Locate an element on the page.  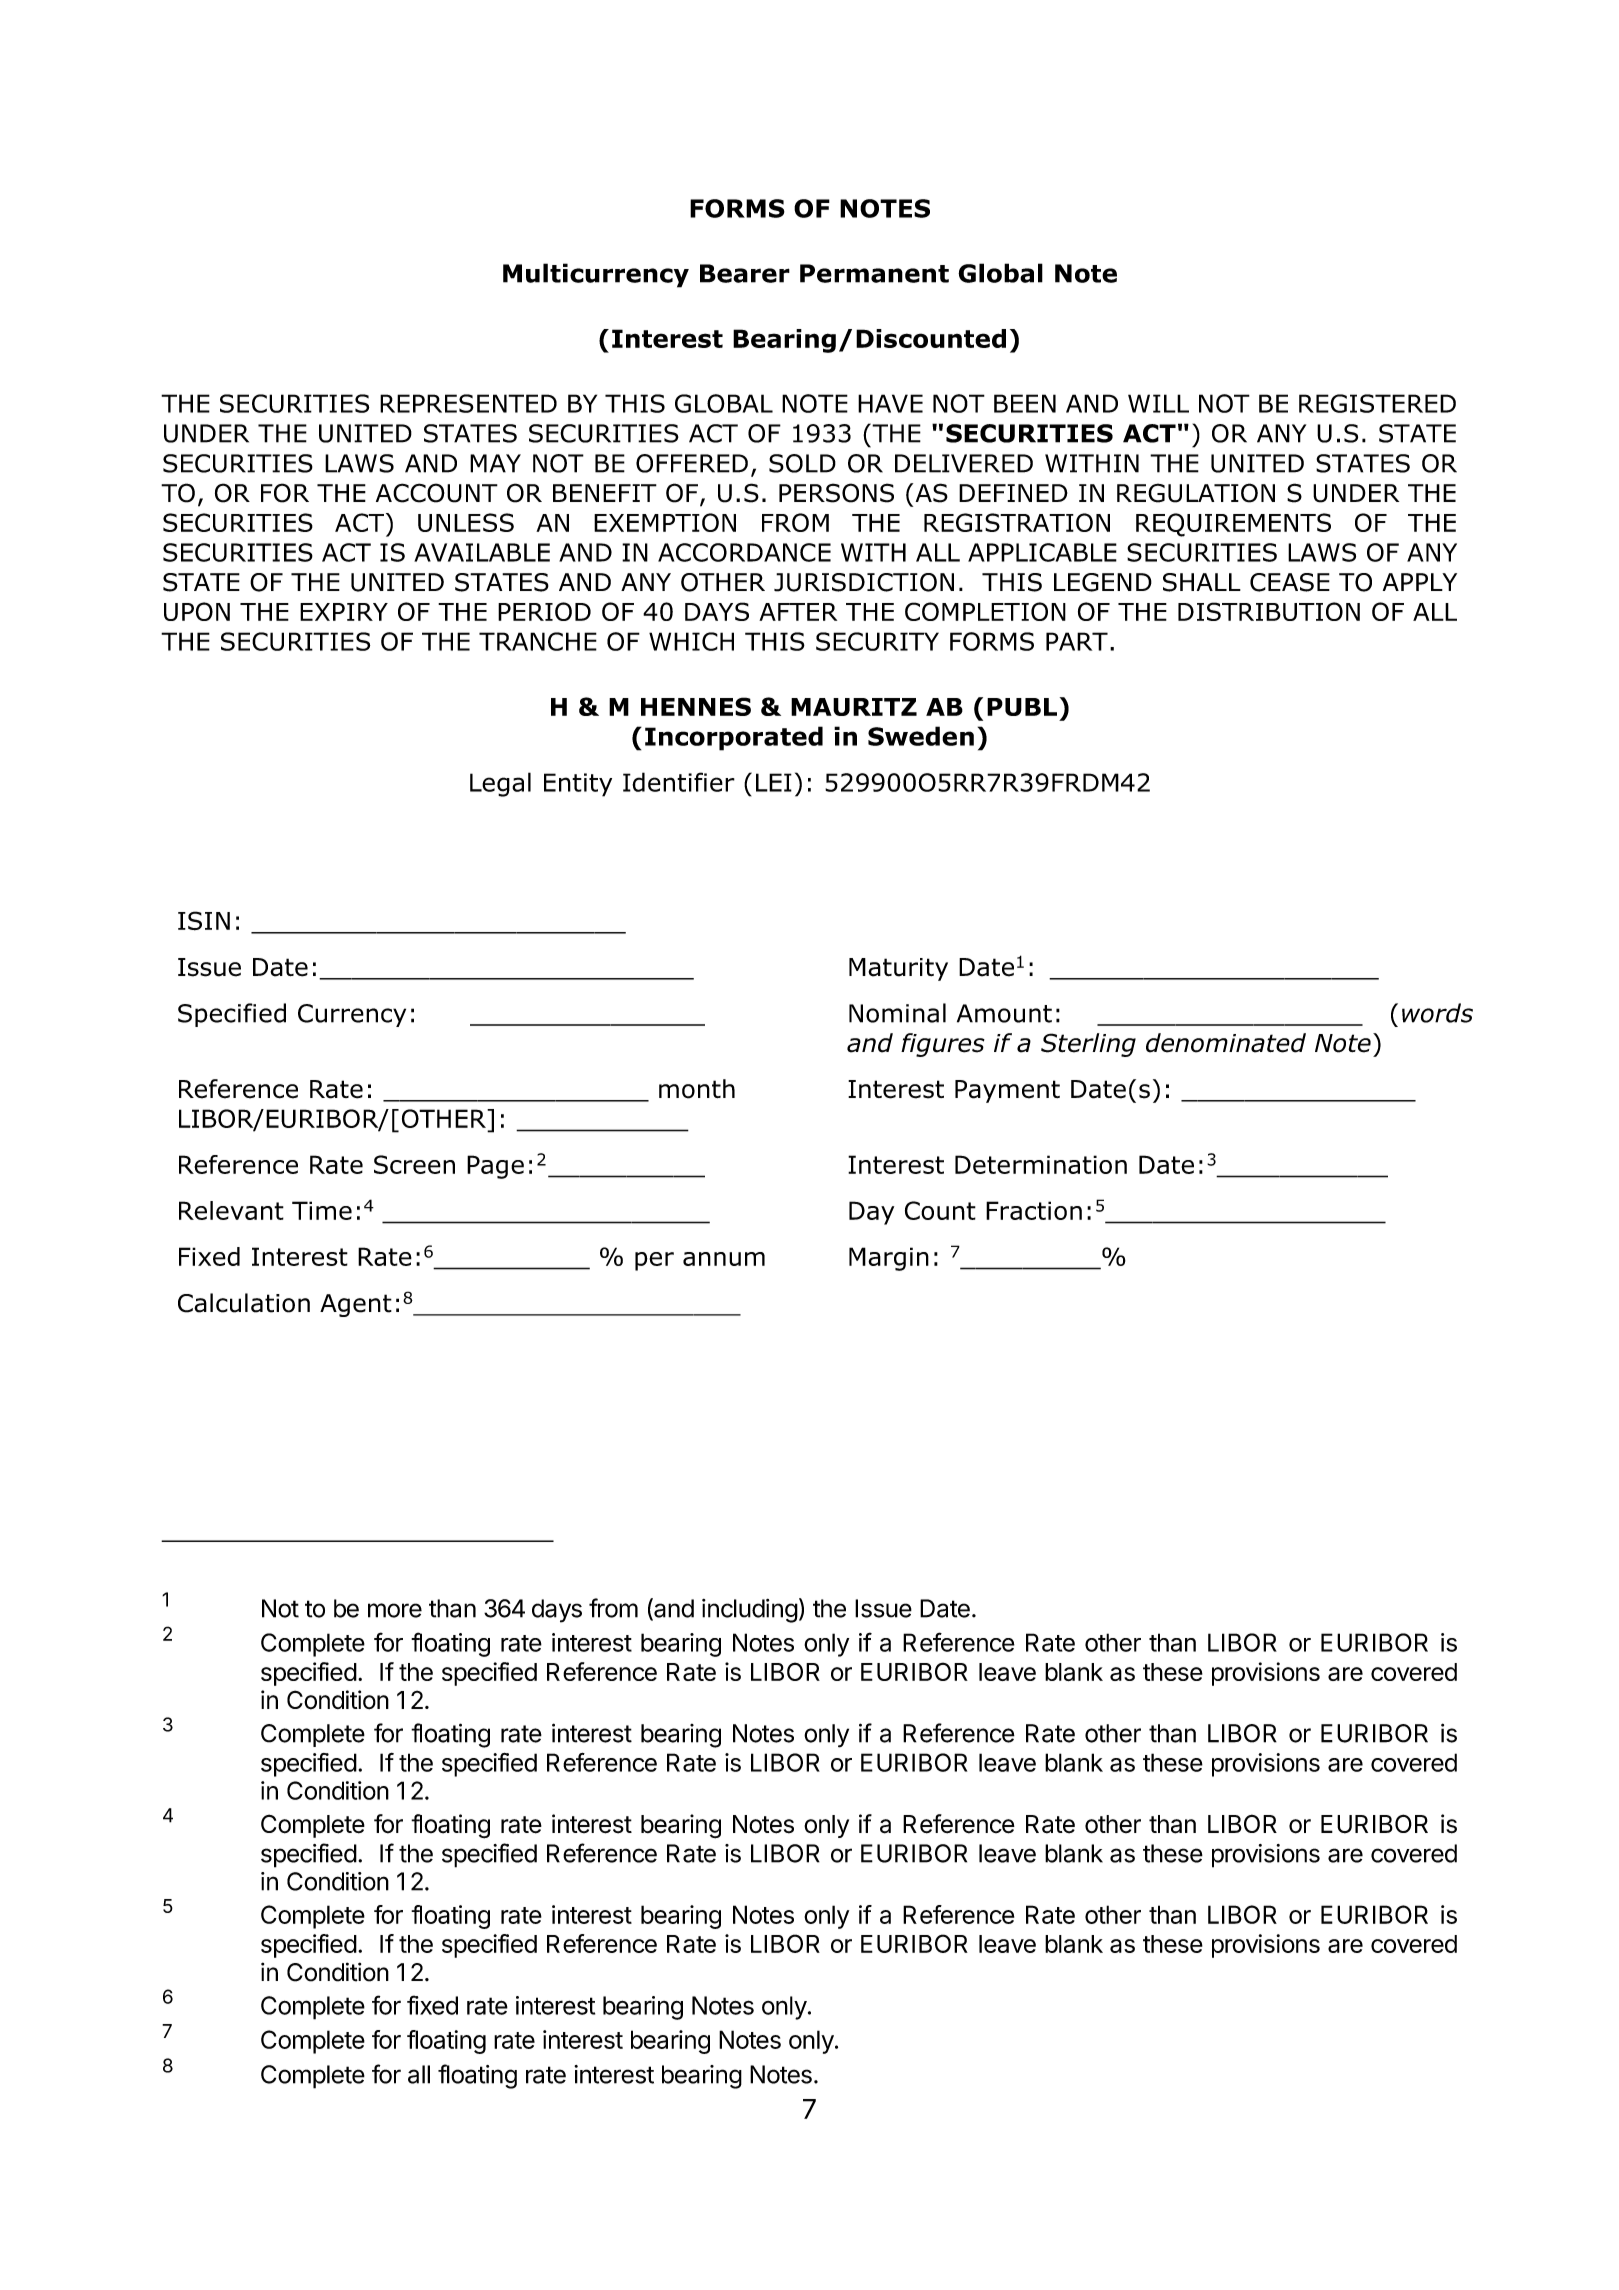
Permanent is located at coordinates (874, 273).
